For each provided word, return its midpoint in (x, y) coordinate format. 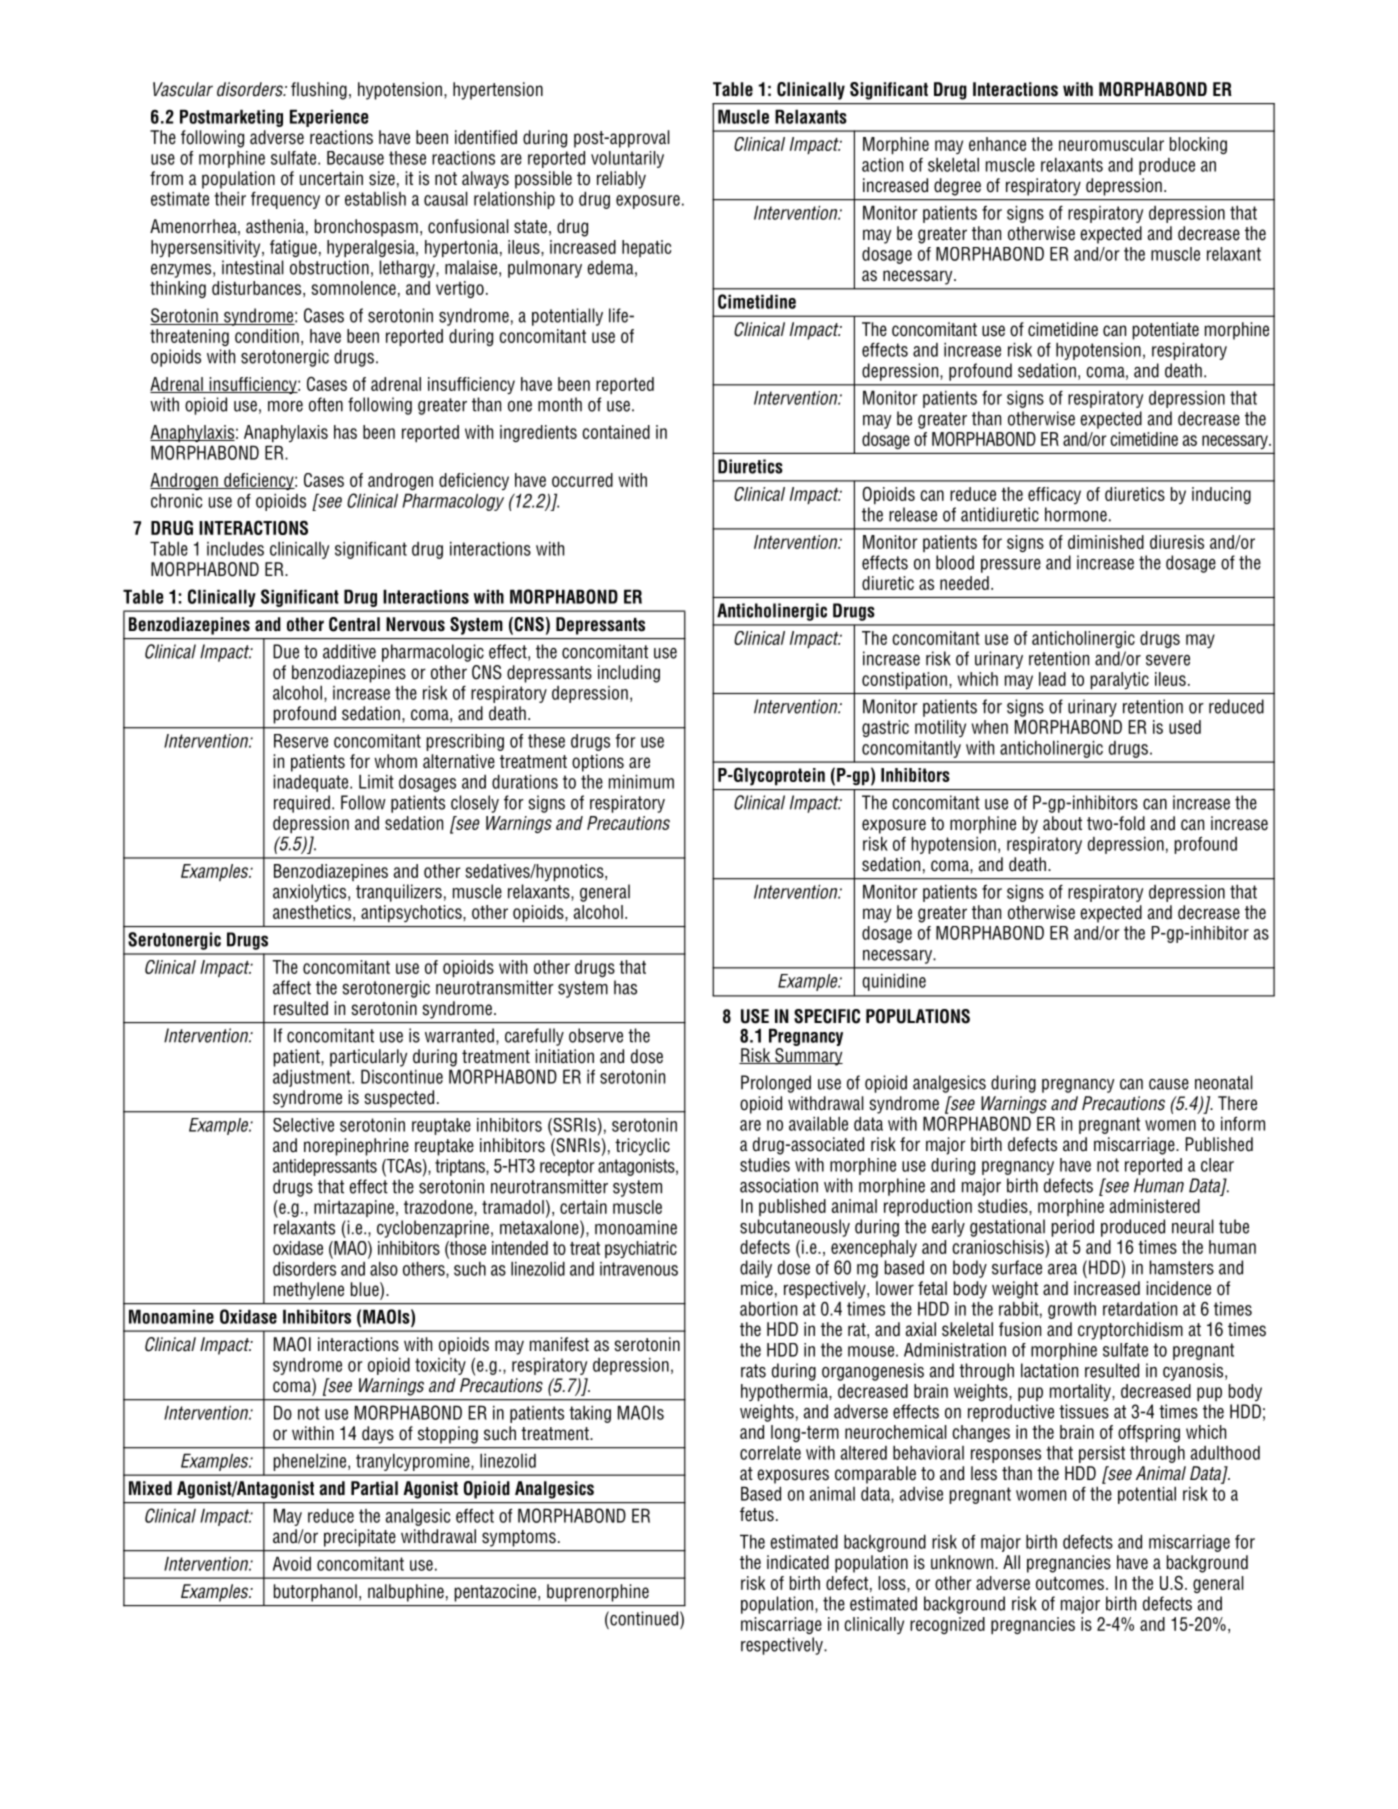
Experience (329, 118)
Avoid (292, 1563)
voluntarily (627, 159)
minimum (641, 781)
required (302, 804)
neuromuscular (1111, 144)
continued (643, 1618)
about (1062, 823)
